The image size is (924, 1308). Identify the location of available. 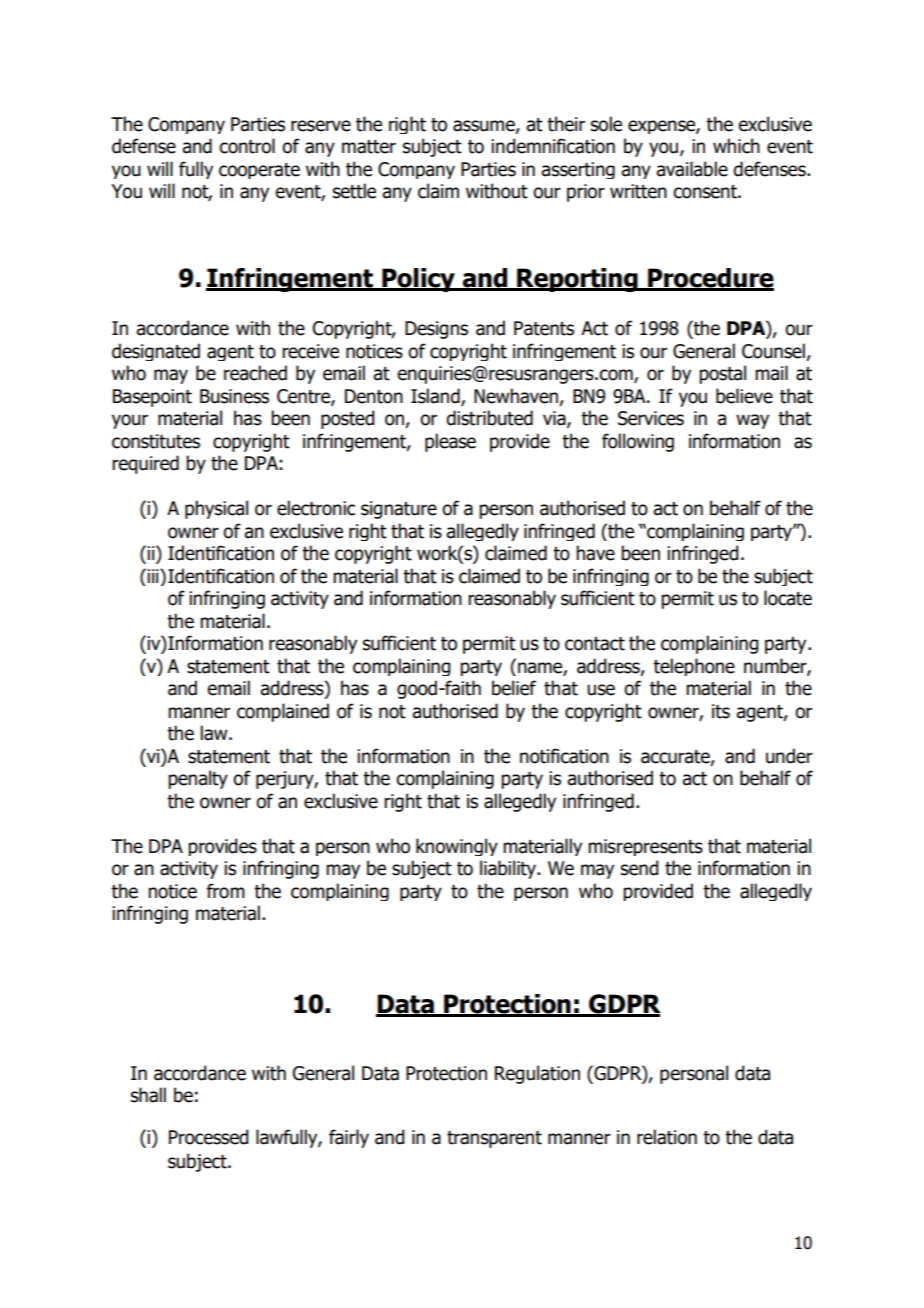
(692, 169).
